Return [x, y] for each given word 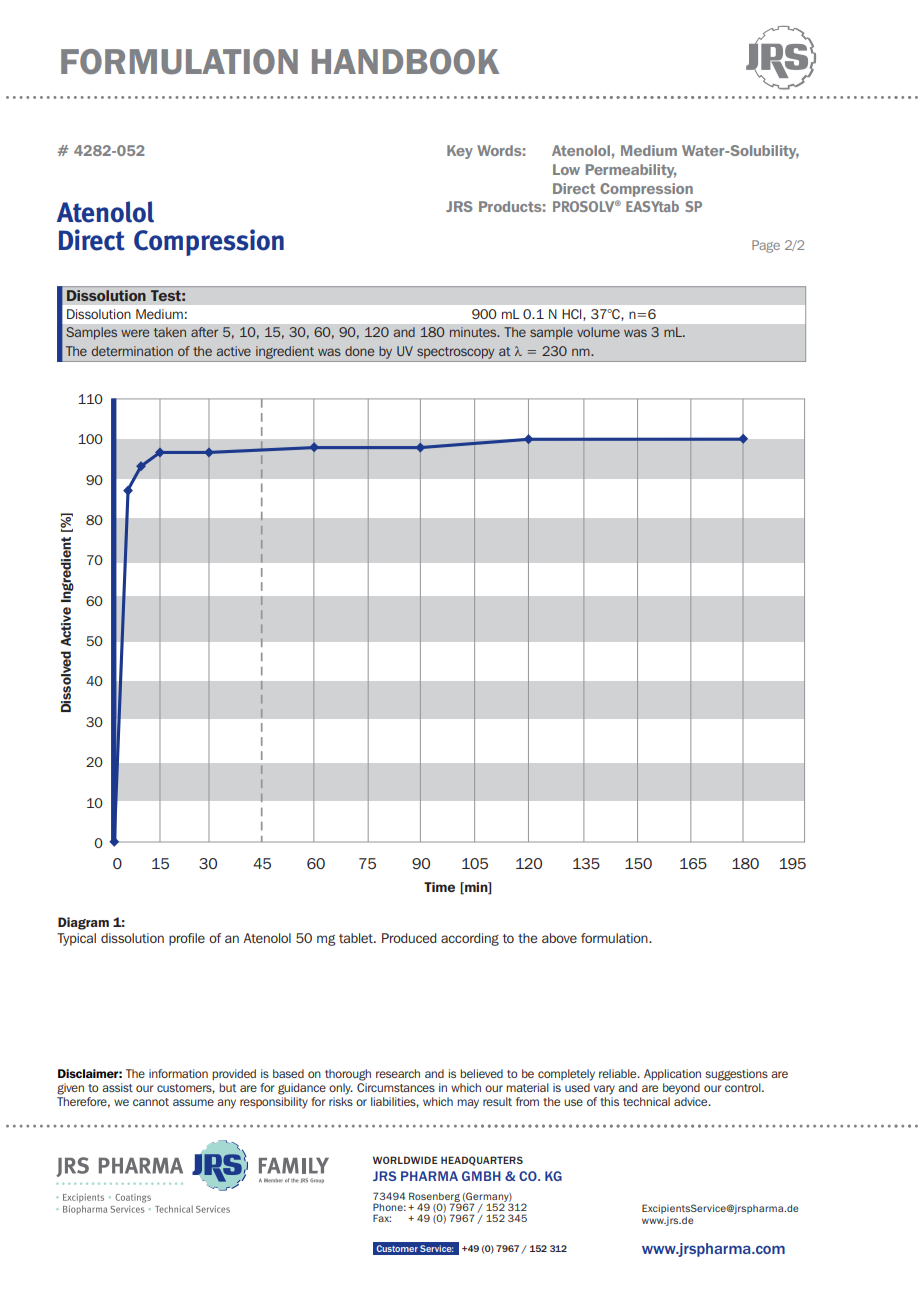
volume [598, 332]
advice [692, 1101]
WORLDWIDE [405, 1160]
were [135, 333]
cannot [151, 1102]
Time [439, 887]
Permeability [631, 171]
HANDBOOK [405, 61]
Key [460, 152]
